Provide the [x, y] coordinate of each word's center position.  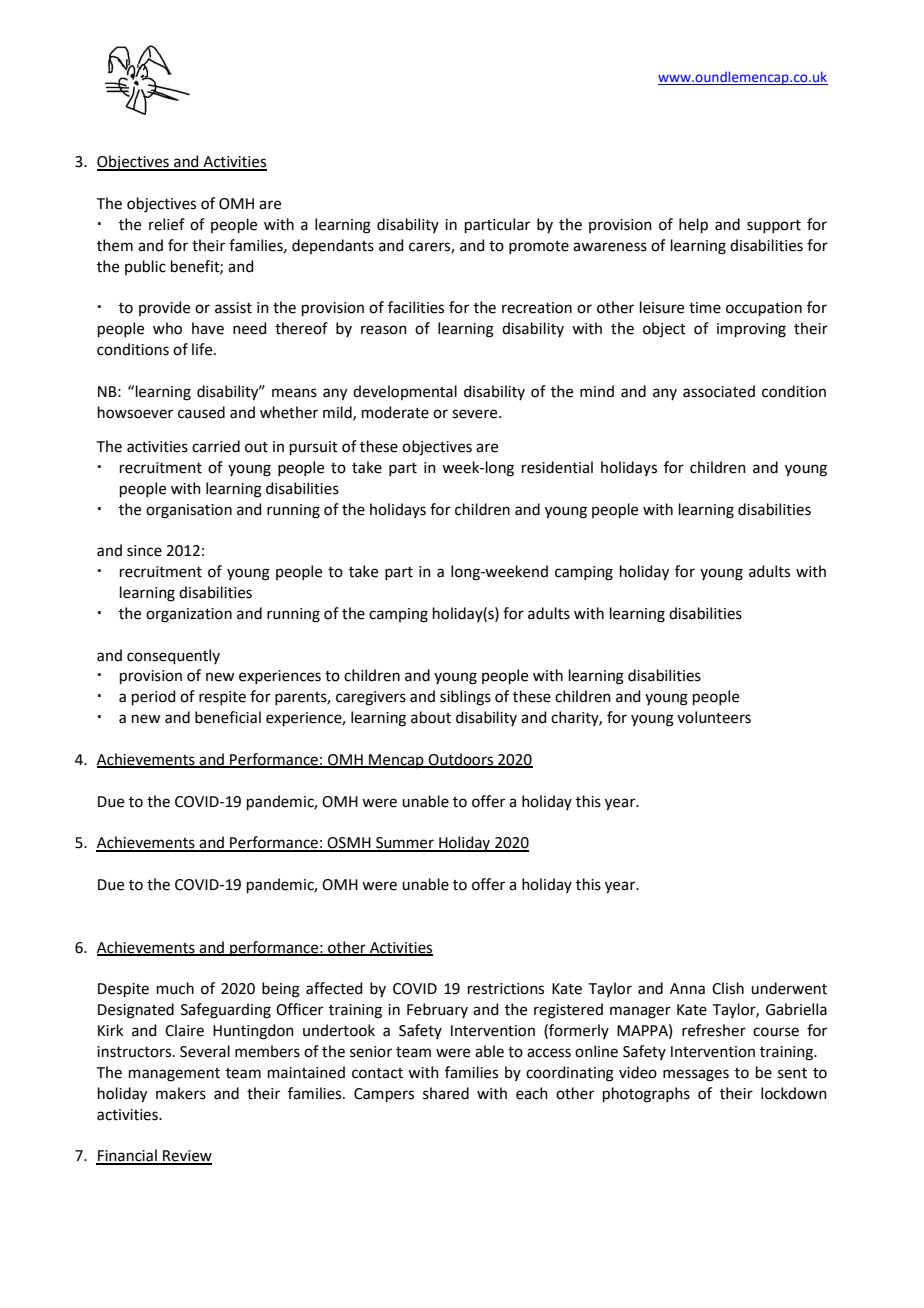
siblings [465, 698]
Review [186, 1157]
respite [222, 698]
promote [539, 247]
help [693, 225]
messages [696, 1075]
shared [446, 1093]
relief [167, 224]
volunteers [714, 717]
